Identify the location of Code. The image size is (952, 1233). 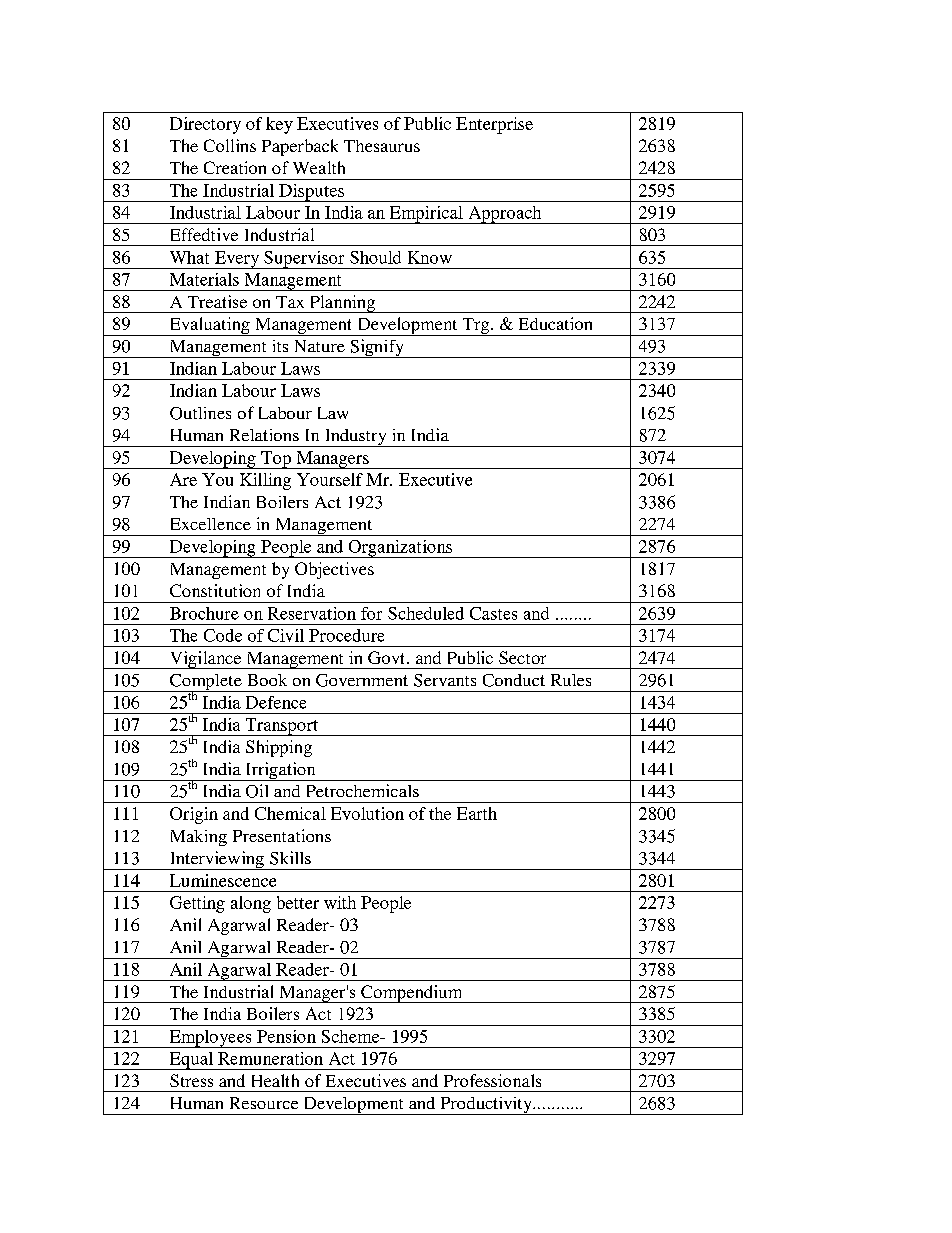
(223, 635).
